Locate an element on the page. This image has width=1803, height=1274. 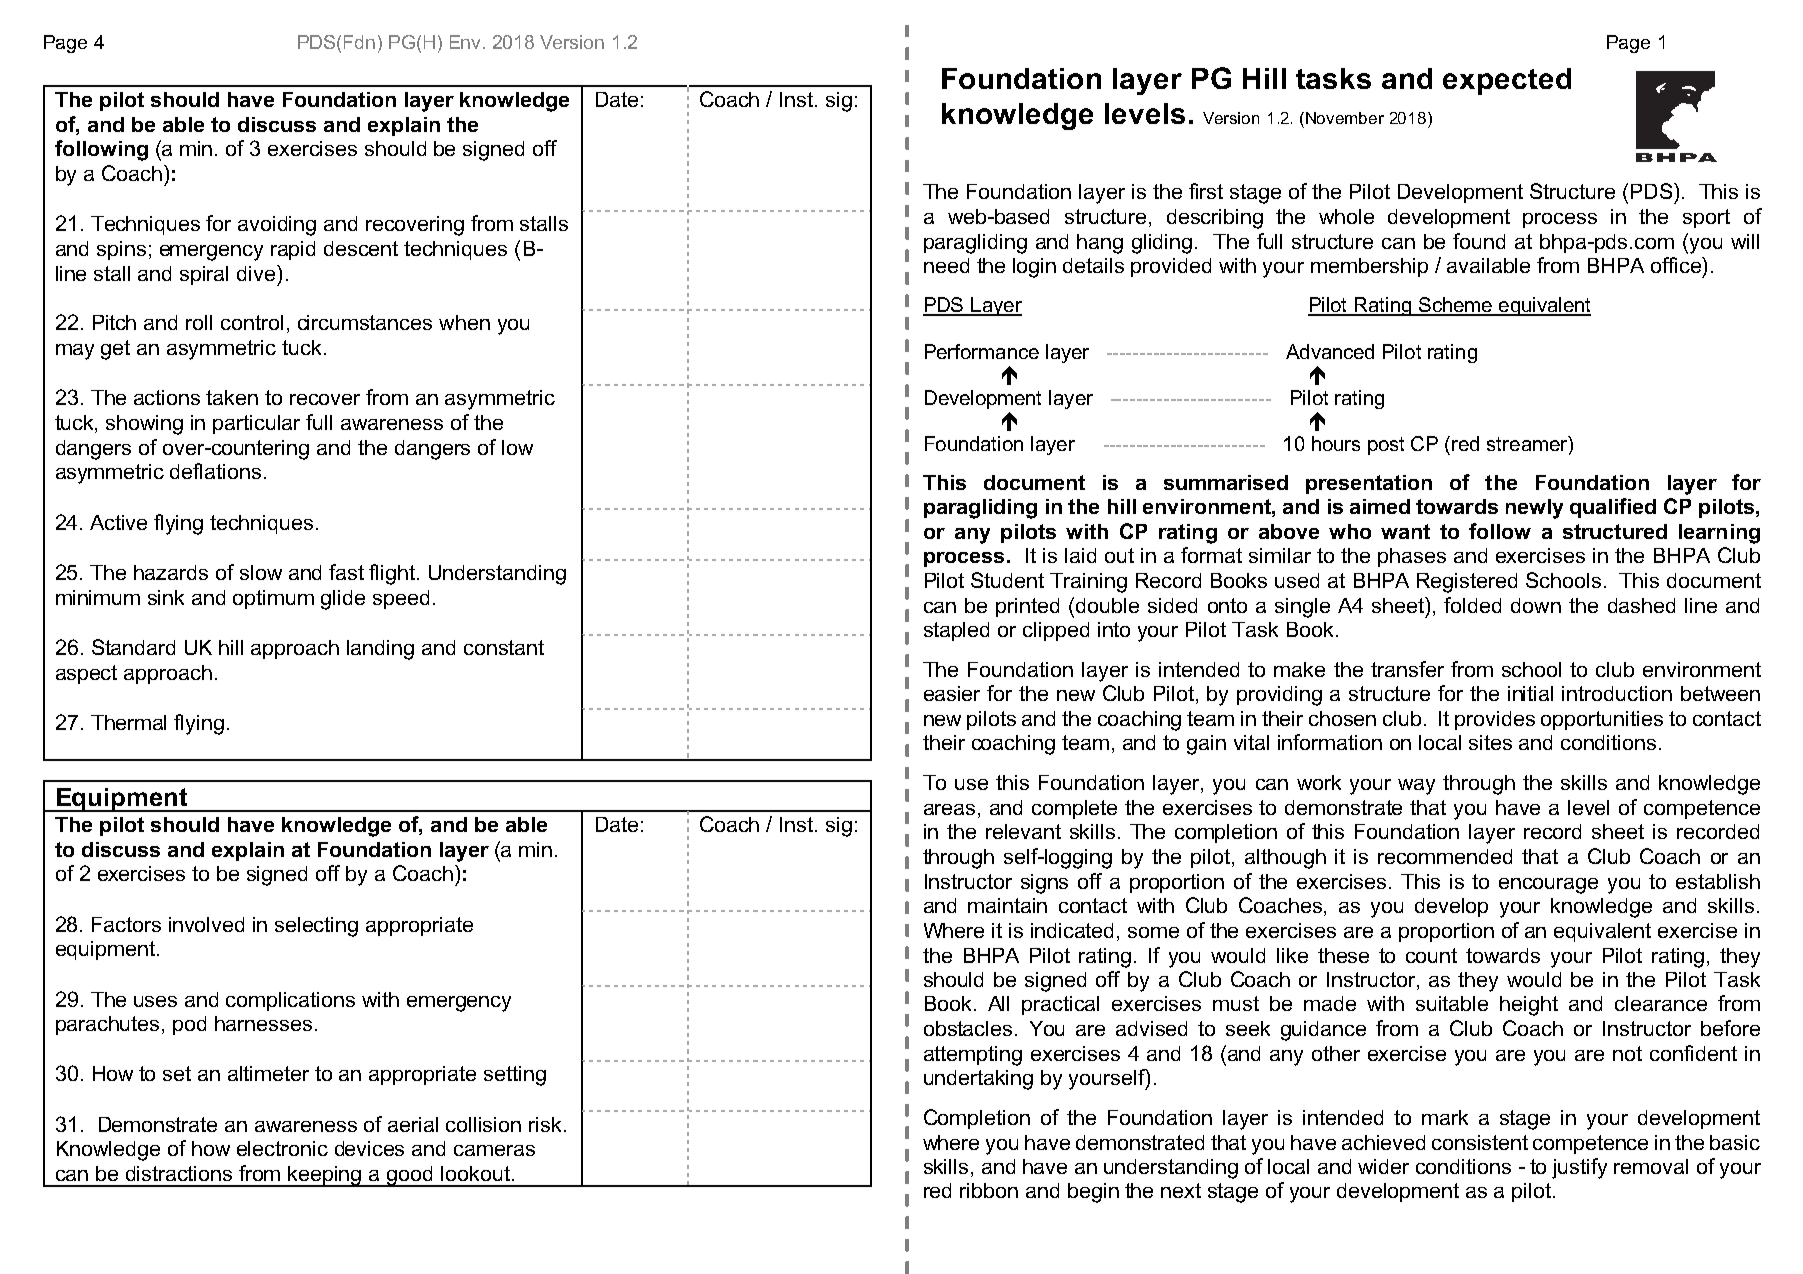
begin is located at coordinates (1093, 1193).
